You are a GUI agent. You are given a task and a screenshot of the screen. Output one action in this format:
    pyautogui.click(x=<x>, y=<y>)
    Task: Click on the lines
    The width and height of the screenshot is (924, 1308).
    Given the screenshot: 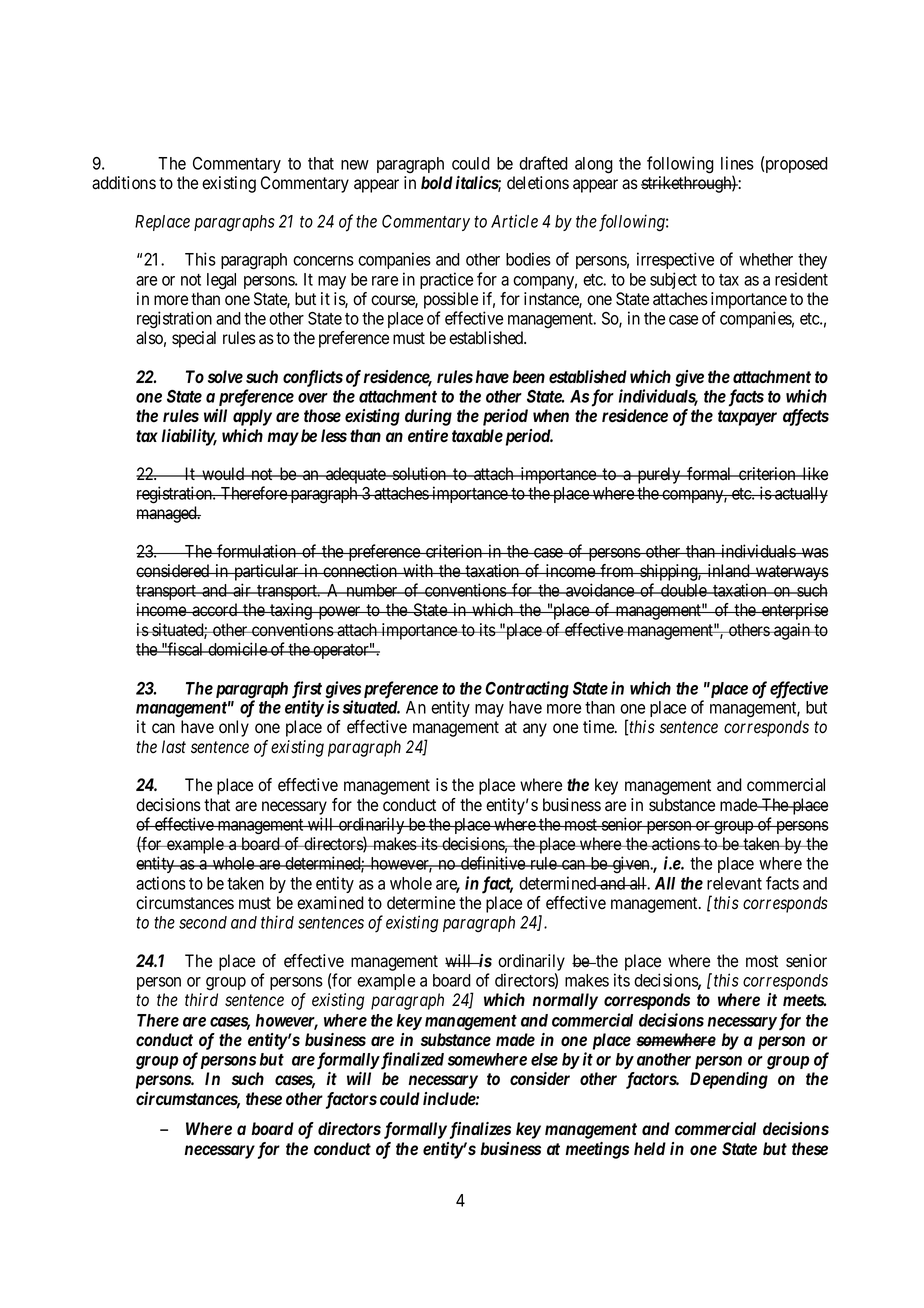 What is the action you would take?
    pyautogui.click(x=737, y=163)
